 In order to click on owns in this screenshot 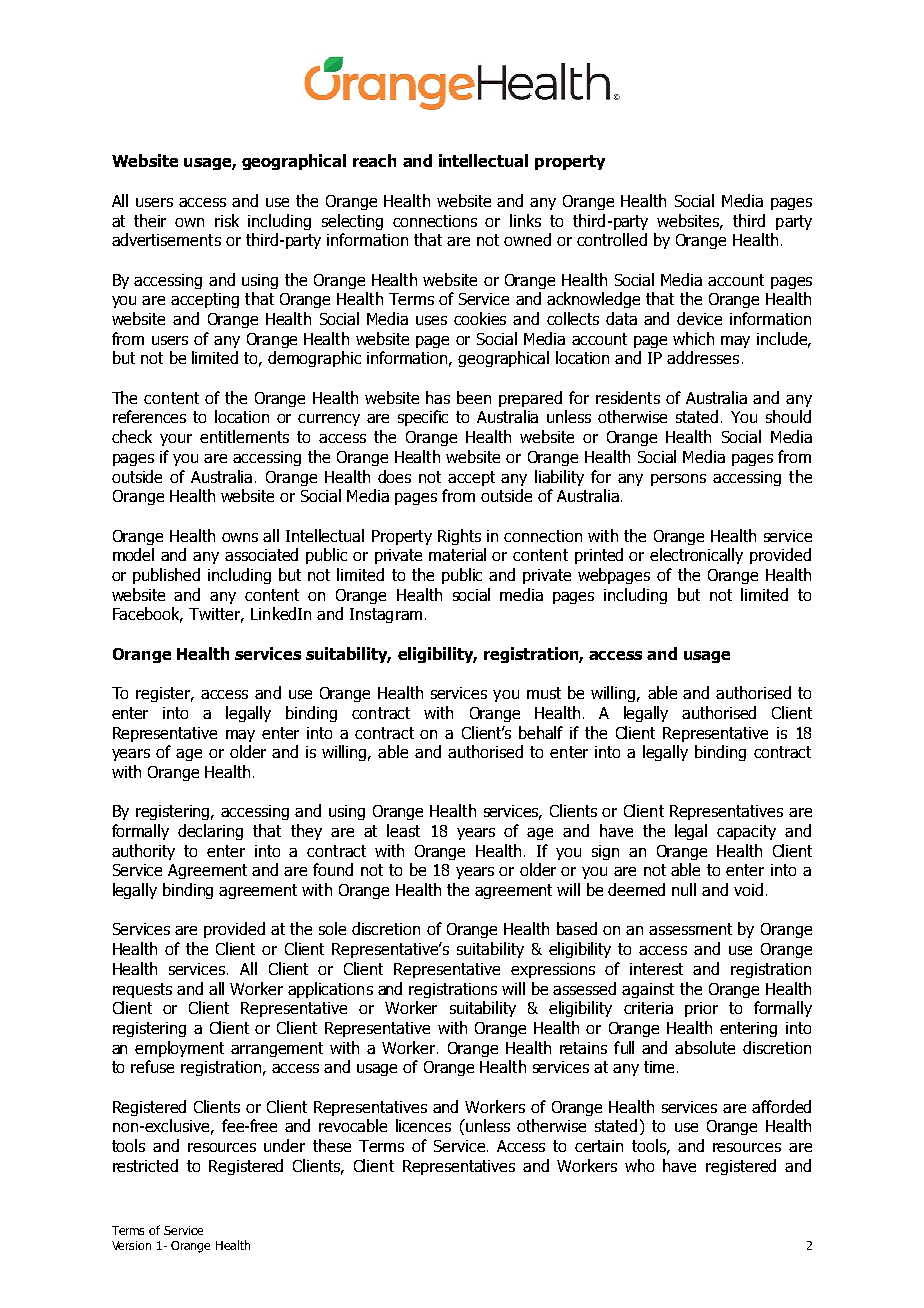, I will do `click(240, 537)`.
